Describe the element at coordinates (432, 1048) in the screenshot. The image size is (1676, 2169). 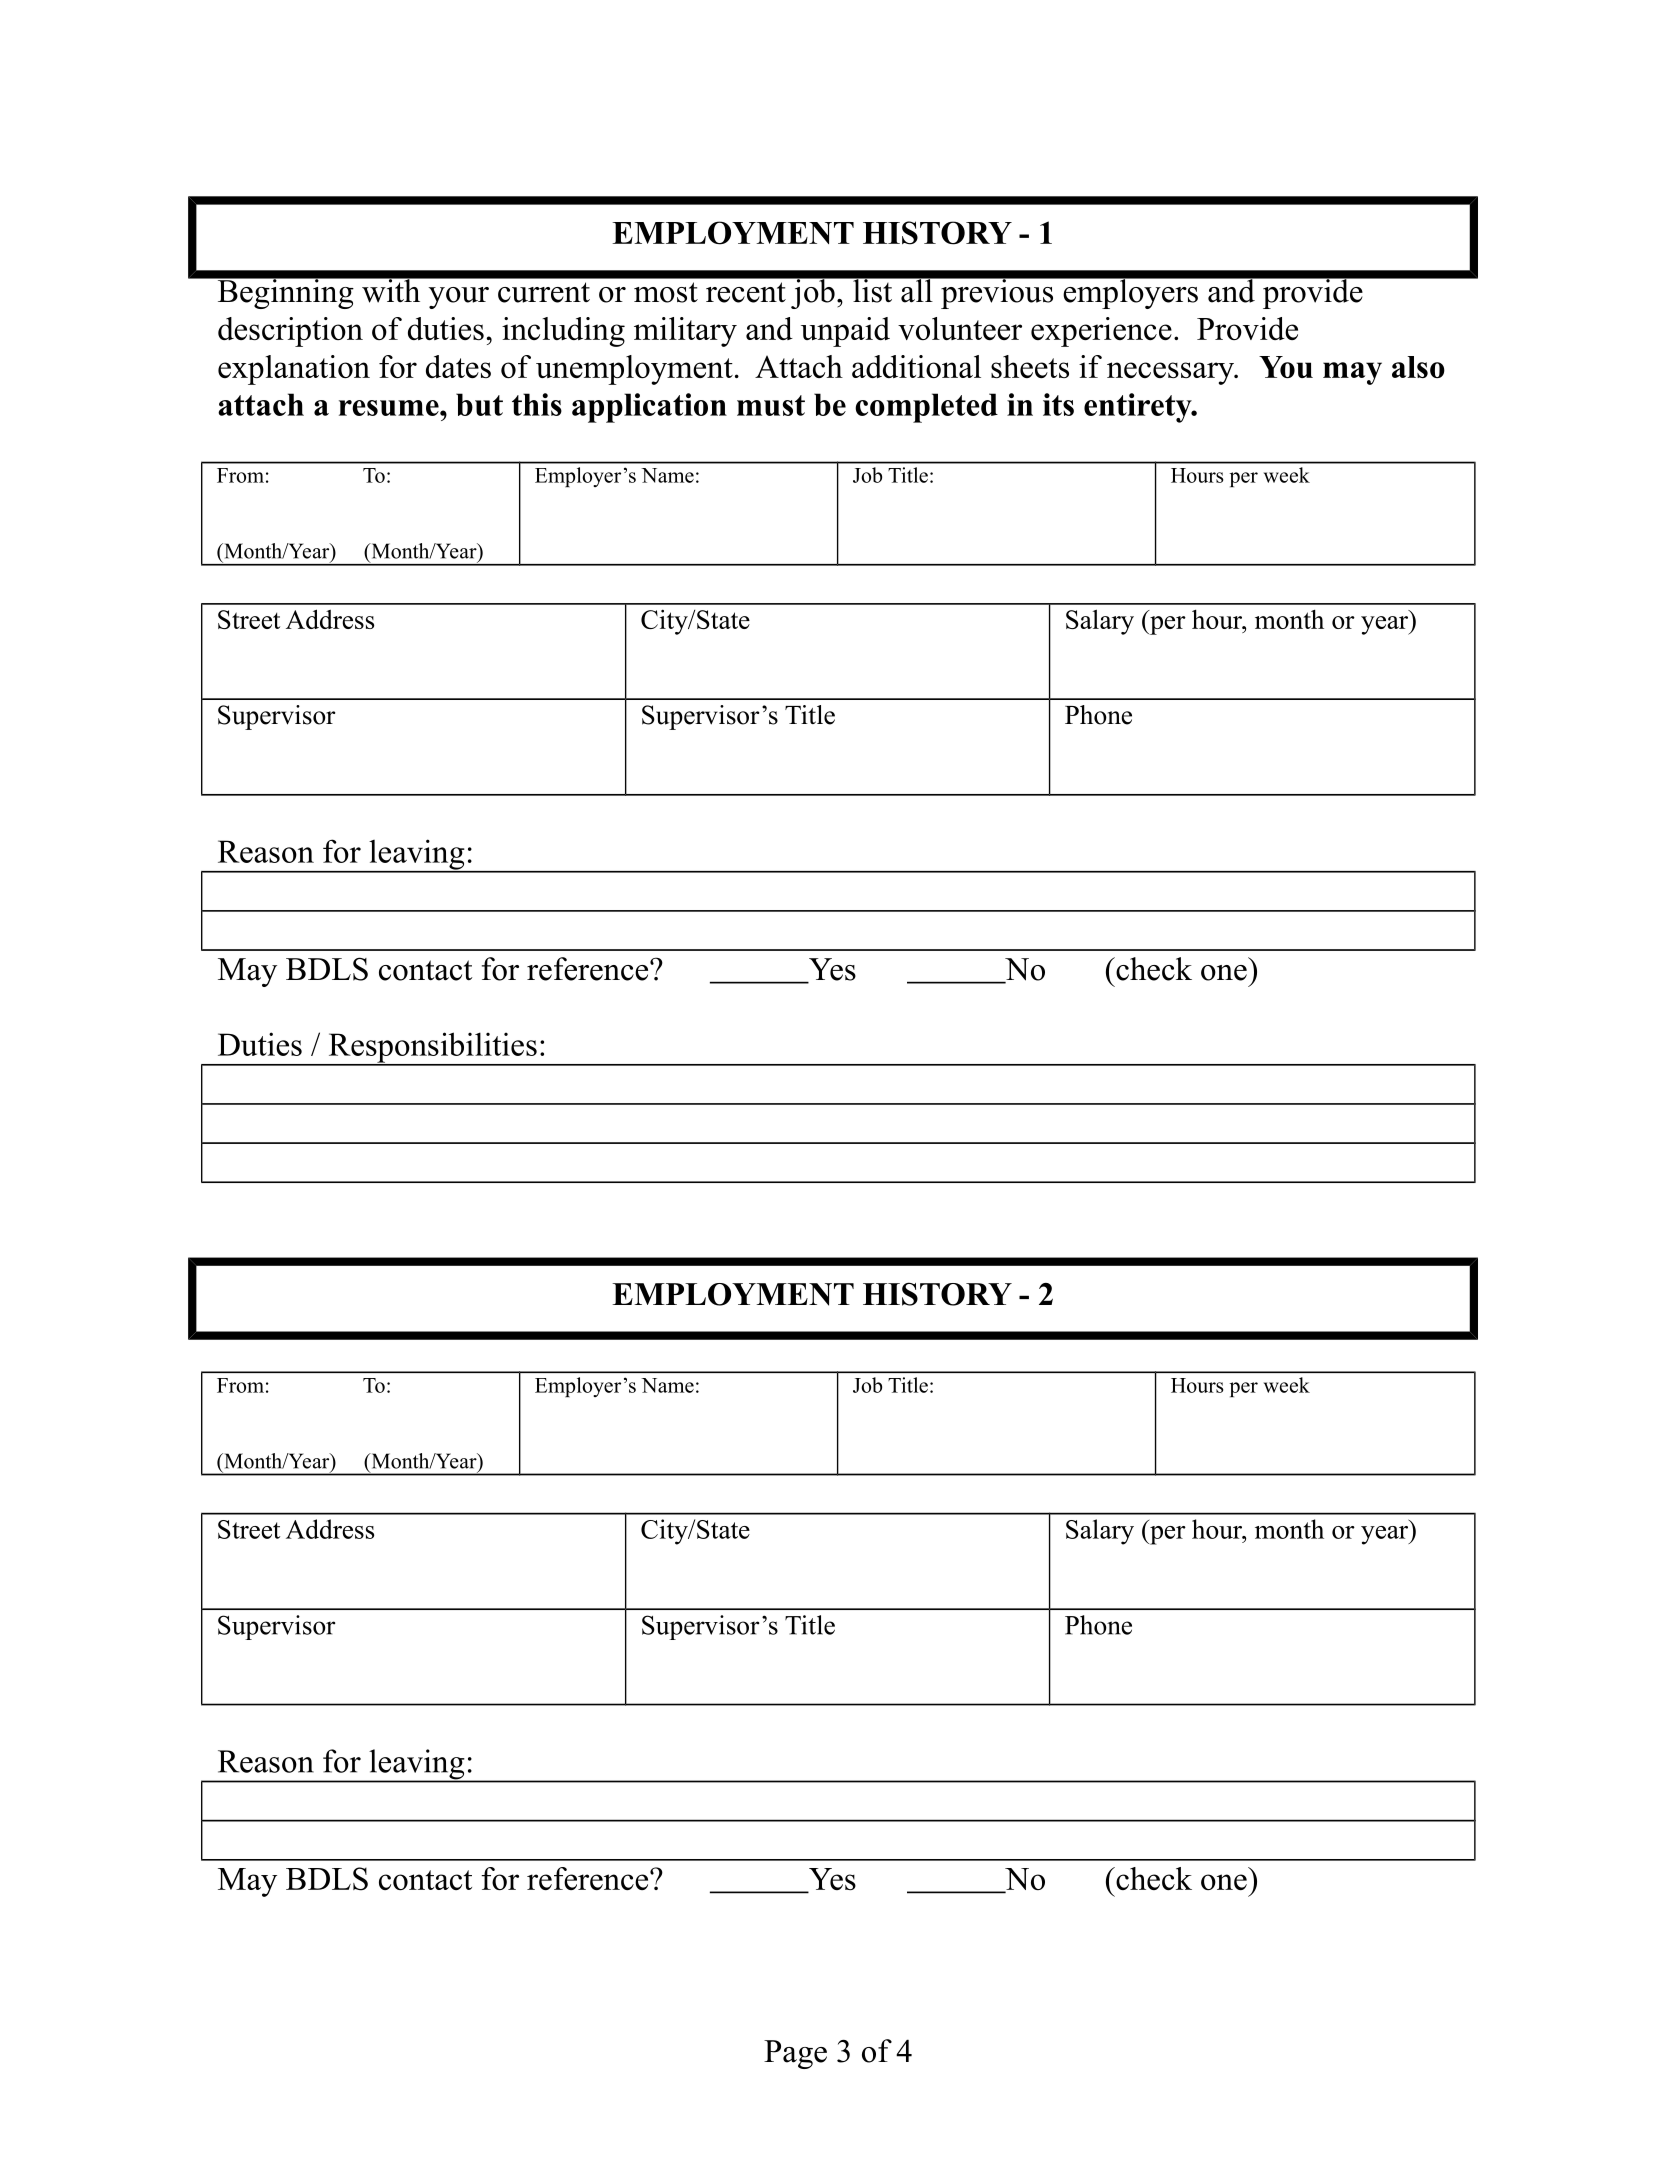
I see `Responsibilities` at that location.
